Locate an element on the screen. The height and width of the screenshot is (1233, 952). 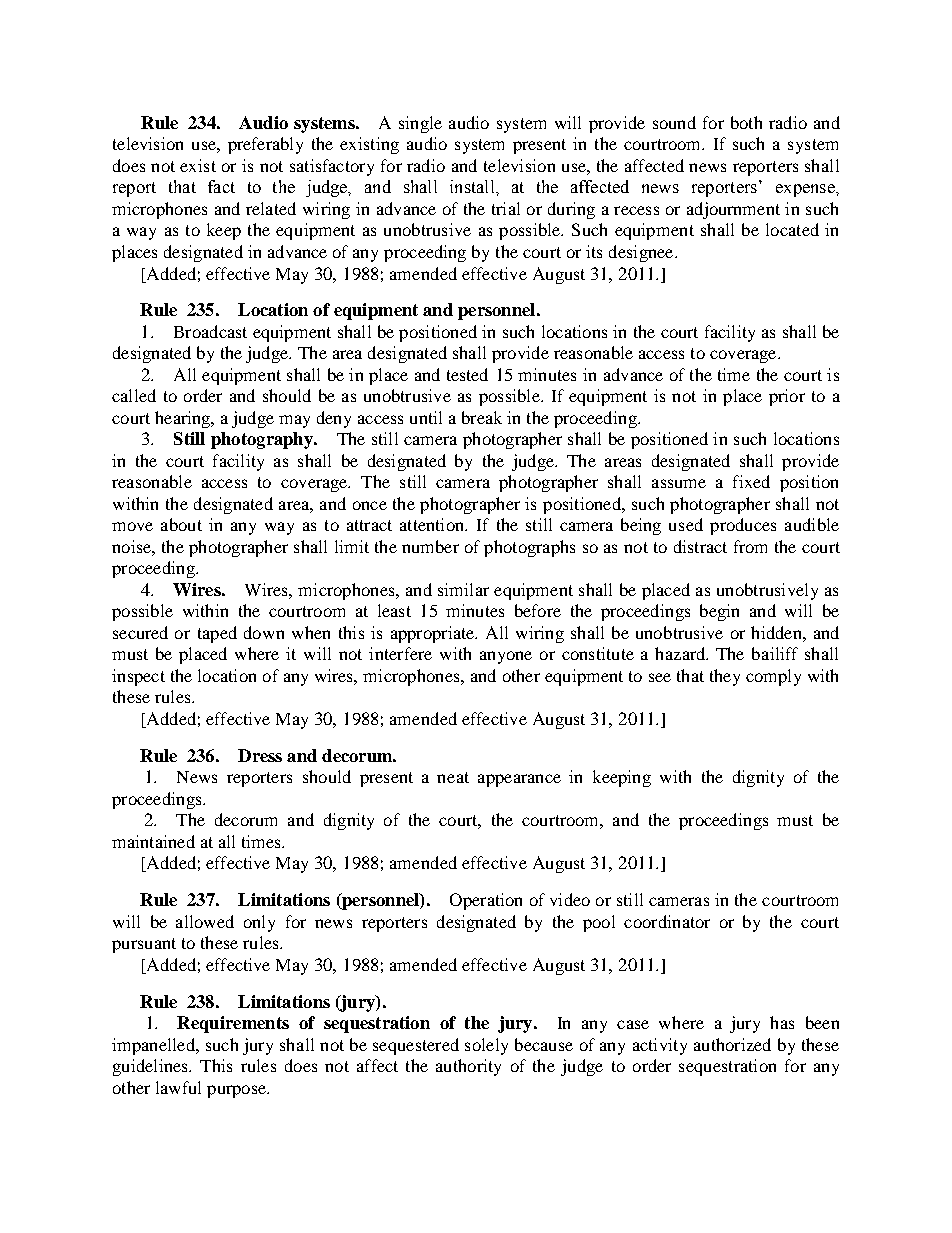
purpose is located at coordinates (238, 1091).
